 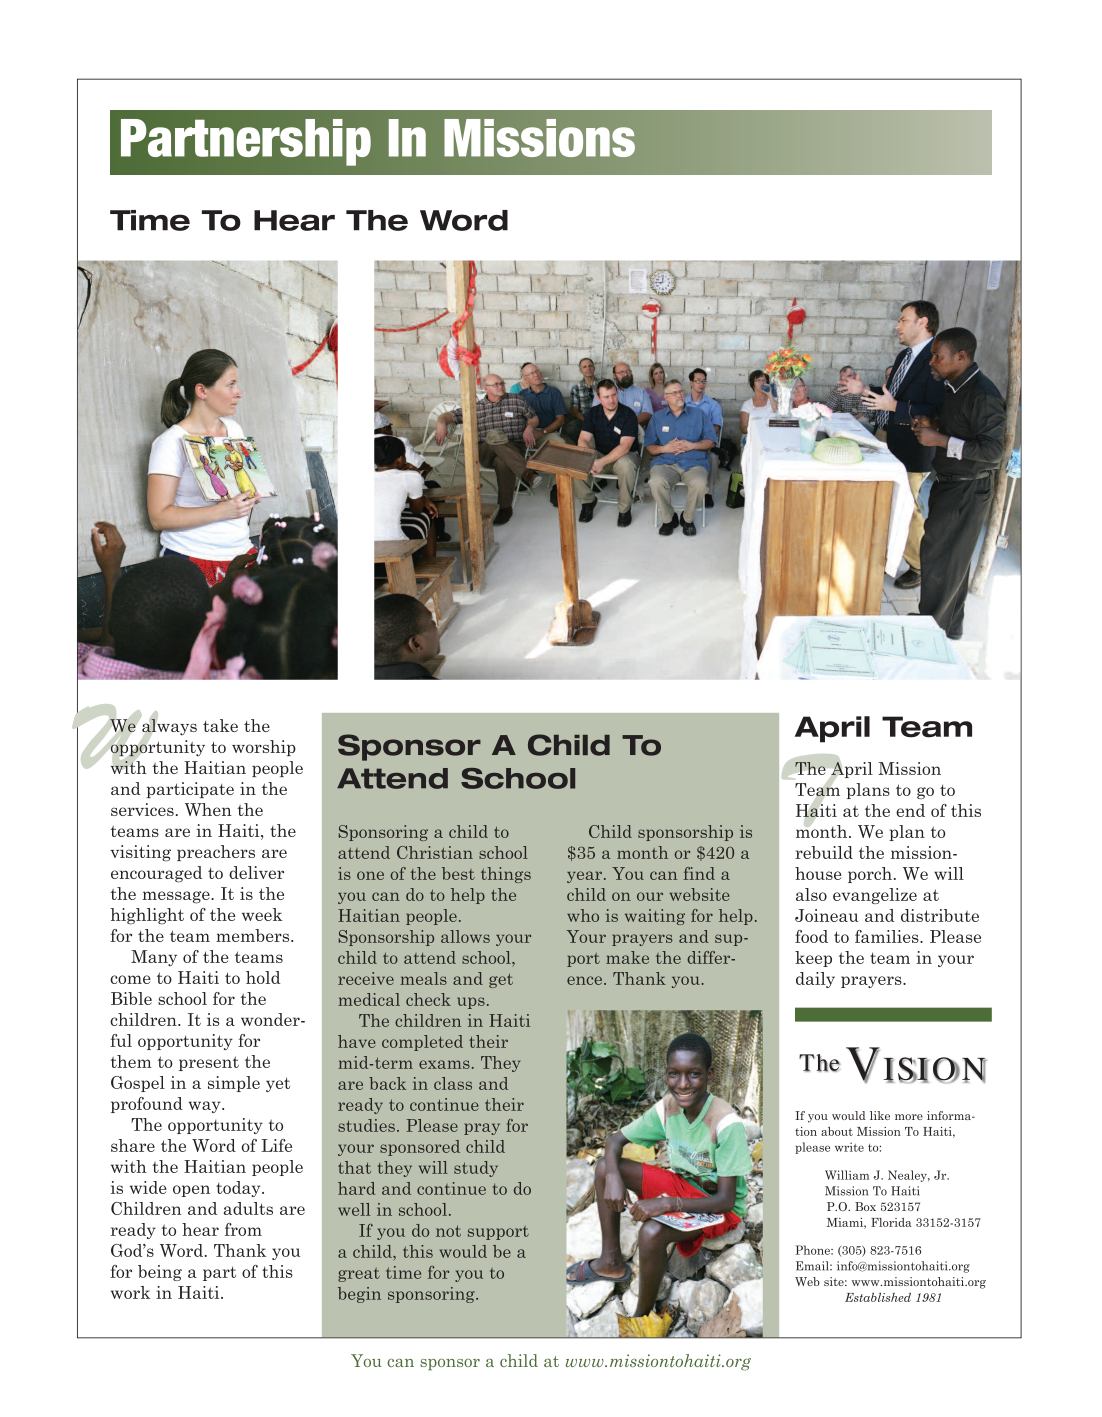 What do you see at coordinates (824, 852) in the document?
I see `rebuild` at bounding box center [824, 852].
